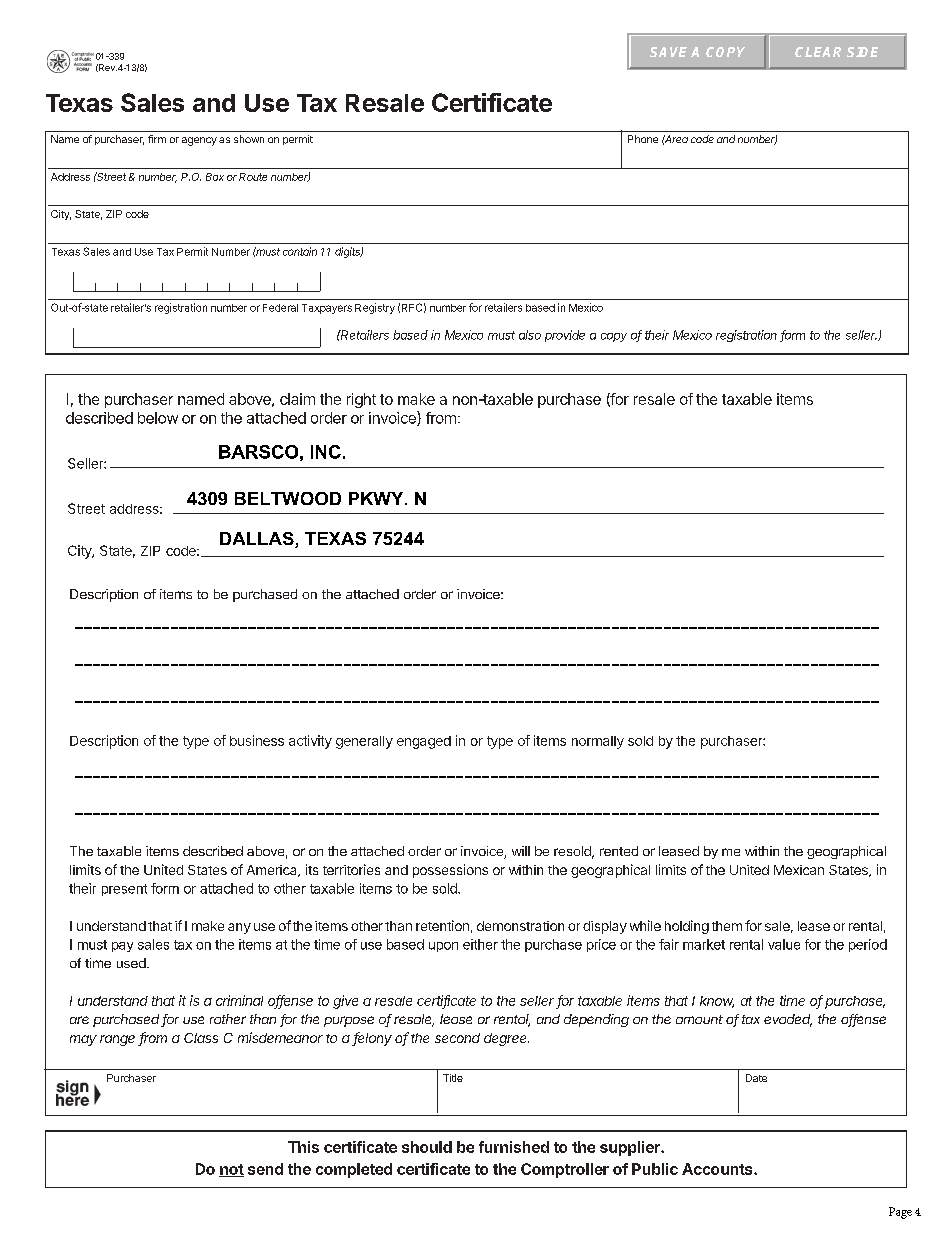 This document has height=1233, width=952. Describe the element at coordinates (231, 1170) in the document. I see `not` at that location.
